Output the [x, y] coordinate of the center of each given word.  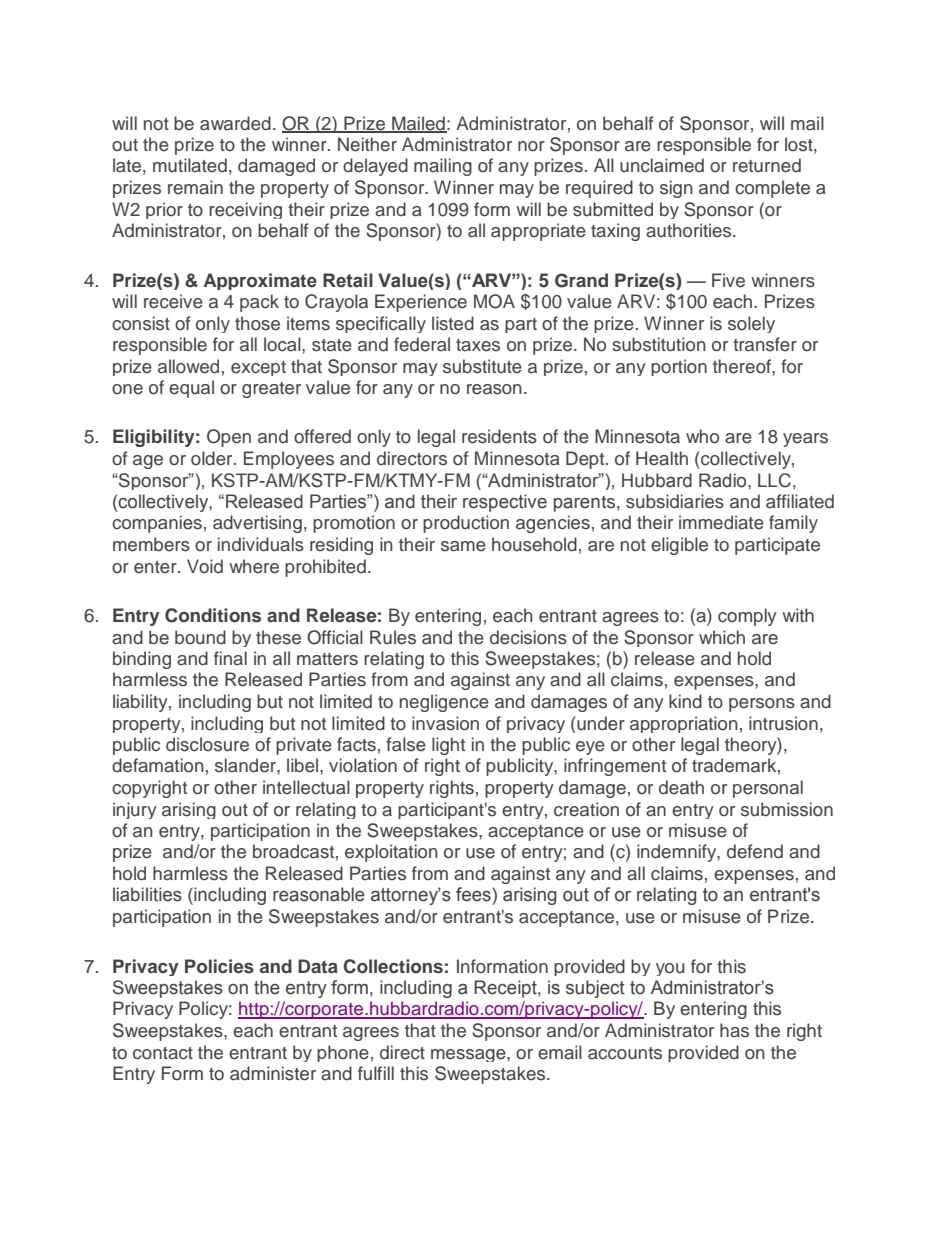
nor [531, 146]
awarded [235, 123]
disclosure [207, 744]
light [448, 746]
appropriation [684, 724]
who [702, 436]
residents [499, 436]
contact [163, 1053]
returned [767, 165]
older [213, 458]
